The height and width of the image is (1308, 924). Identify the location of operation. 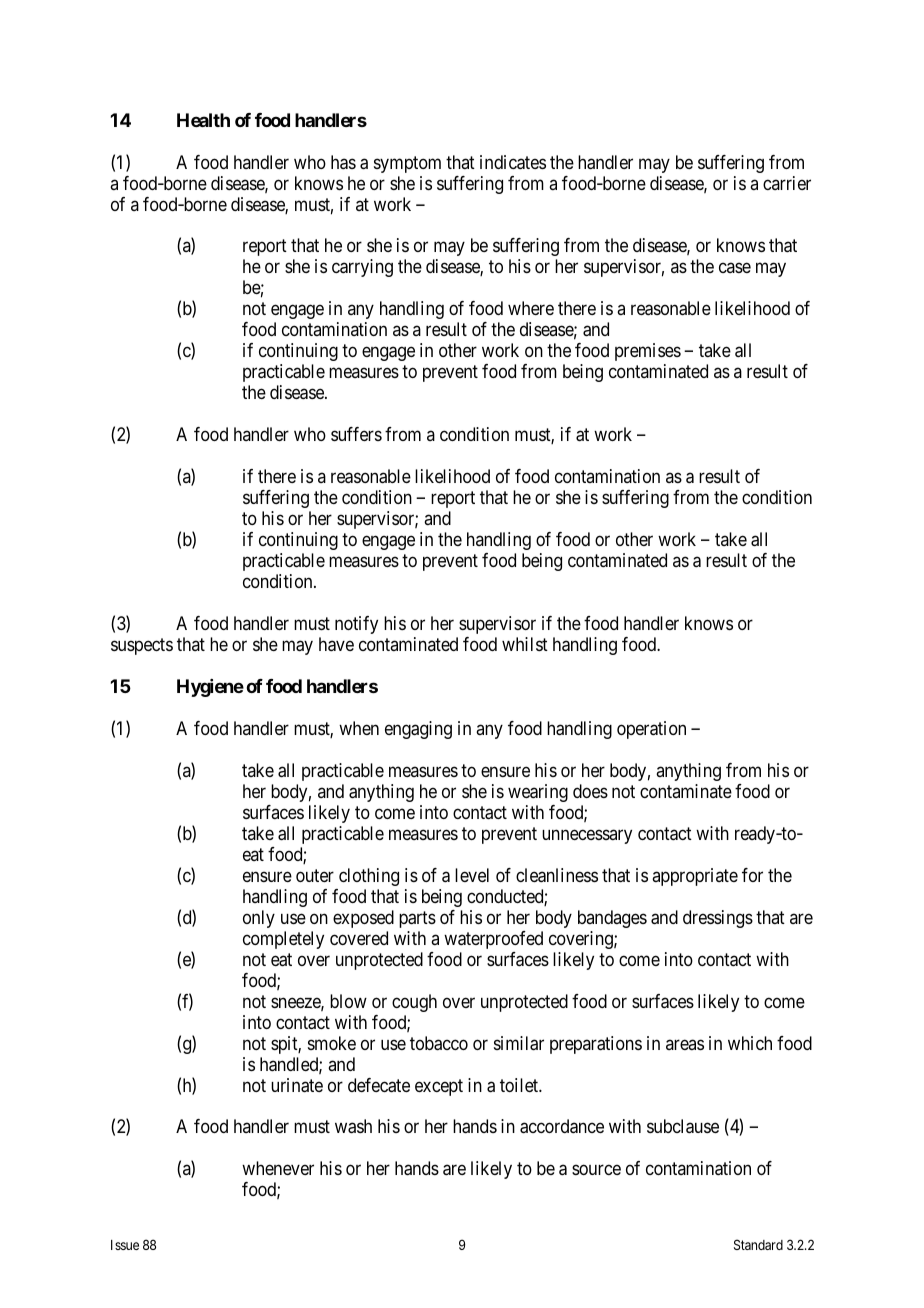
(651, 730).
